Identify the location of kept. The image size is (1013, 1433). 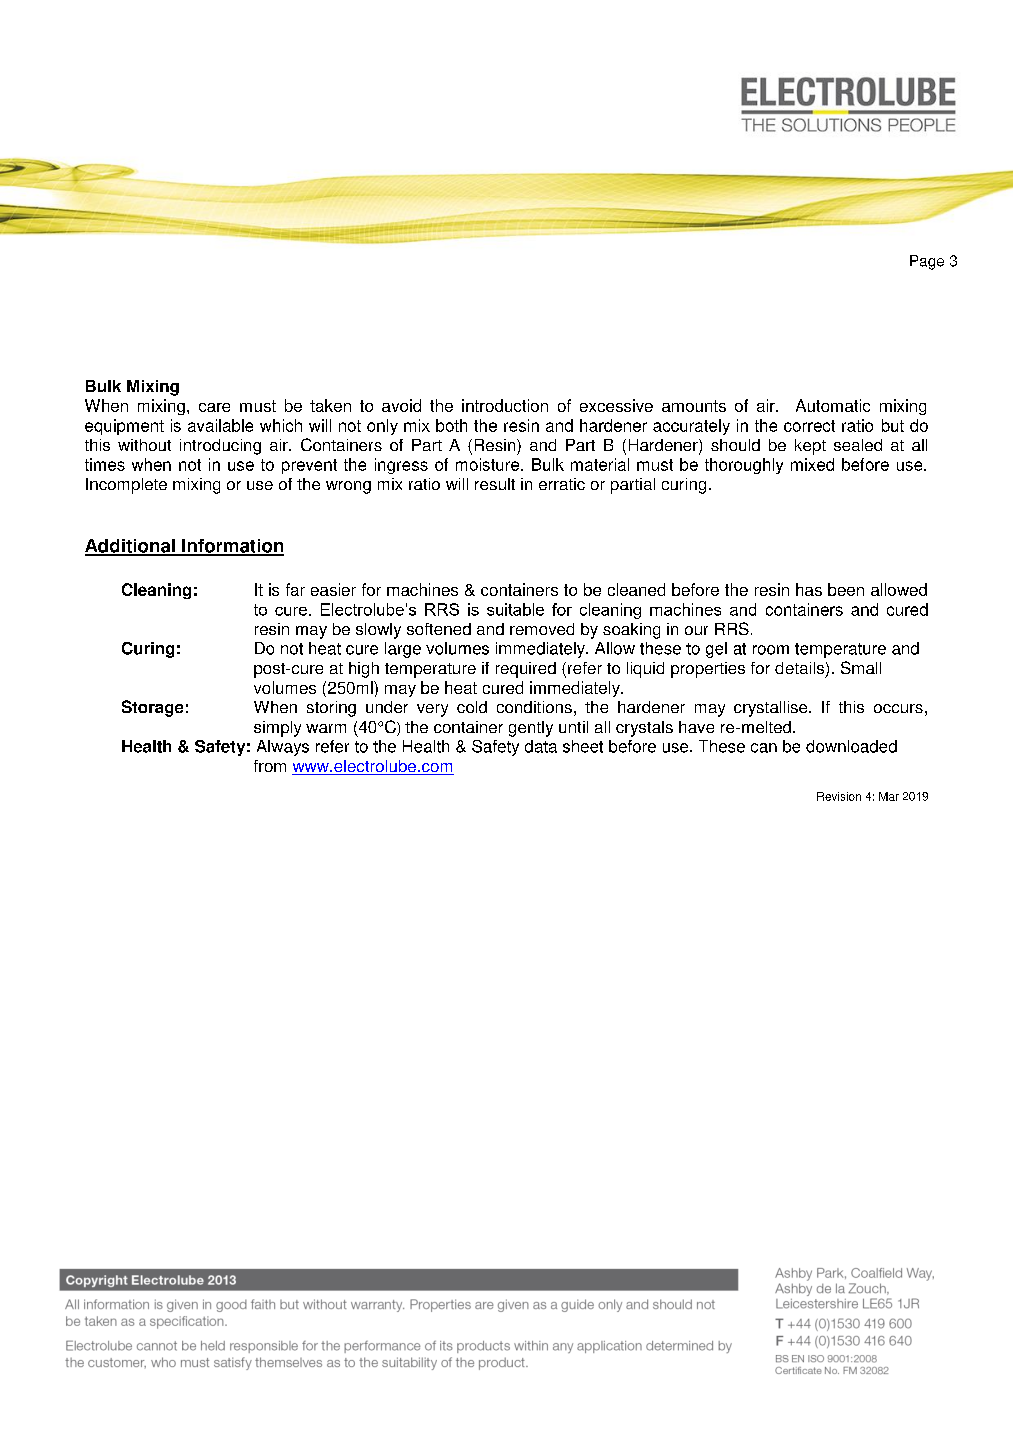
(810, 447).
